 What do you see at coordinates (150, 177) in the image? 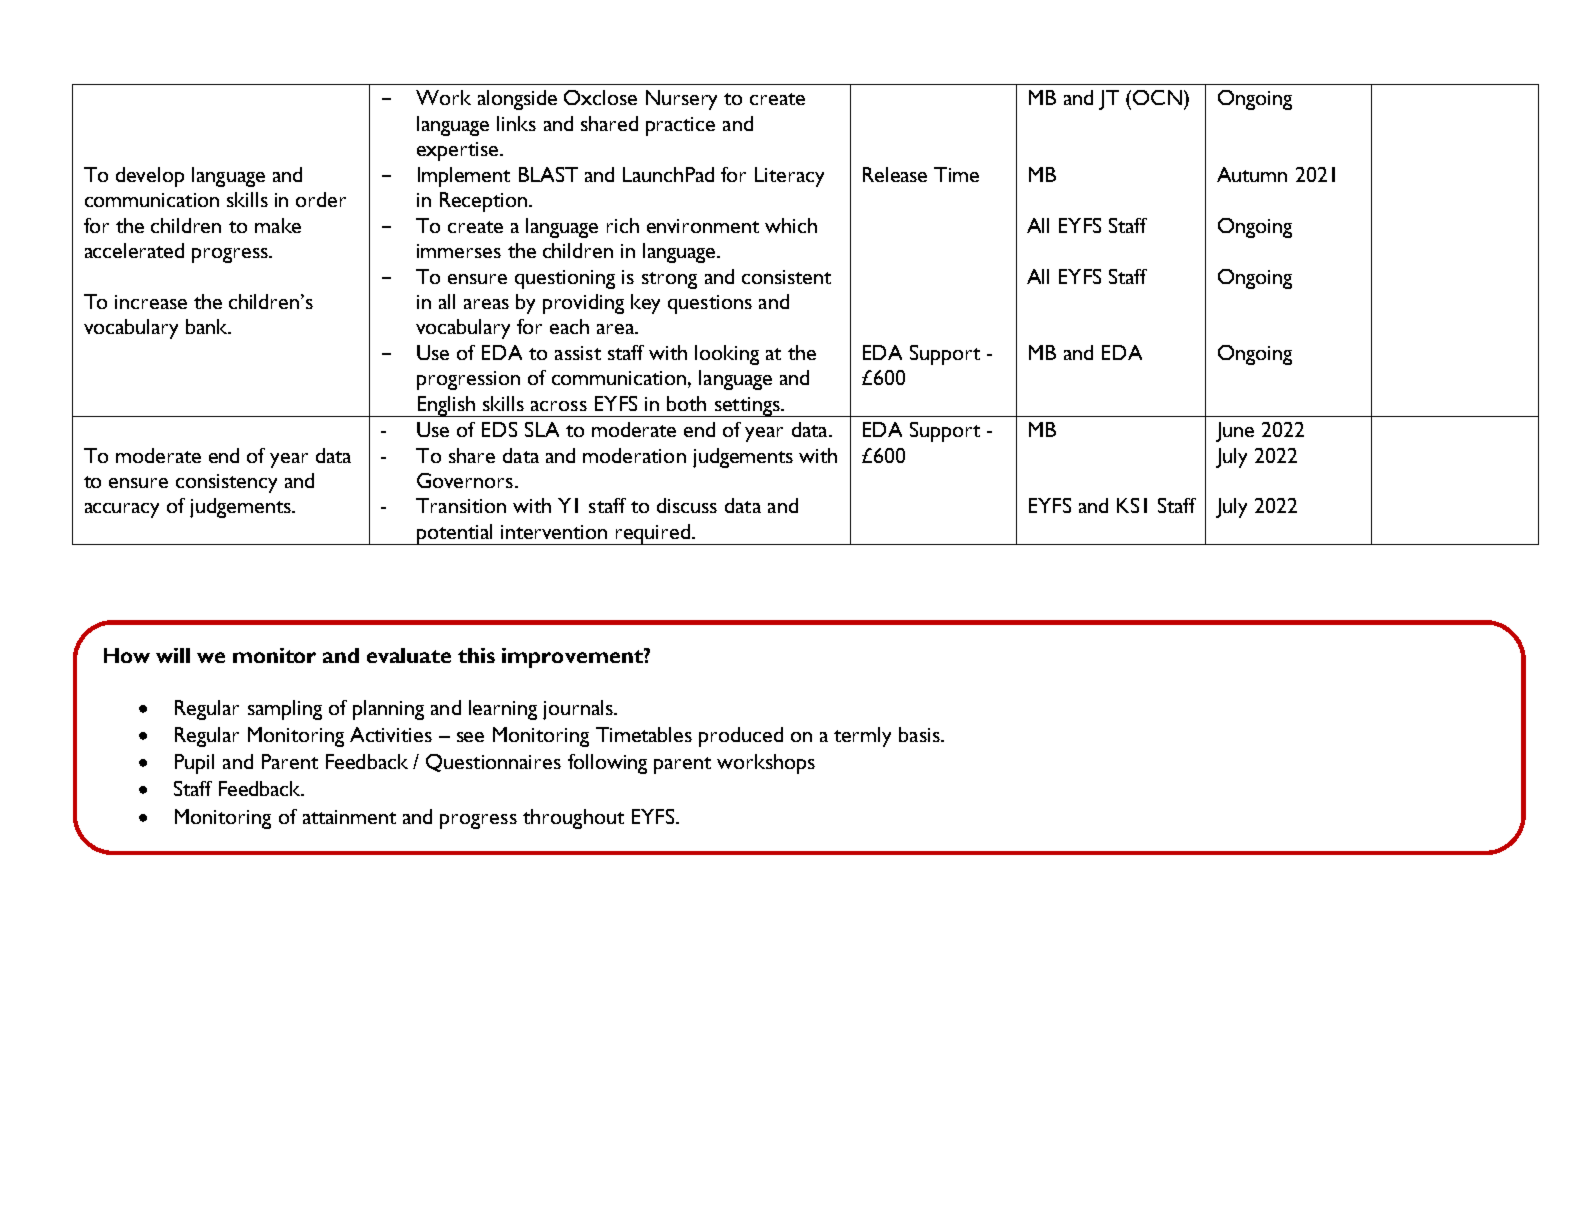
I see `develop` at bounding box center [150, 177].
